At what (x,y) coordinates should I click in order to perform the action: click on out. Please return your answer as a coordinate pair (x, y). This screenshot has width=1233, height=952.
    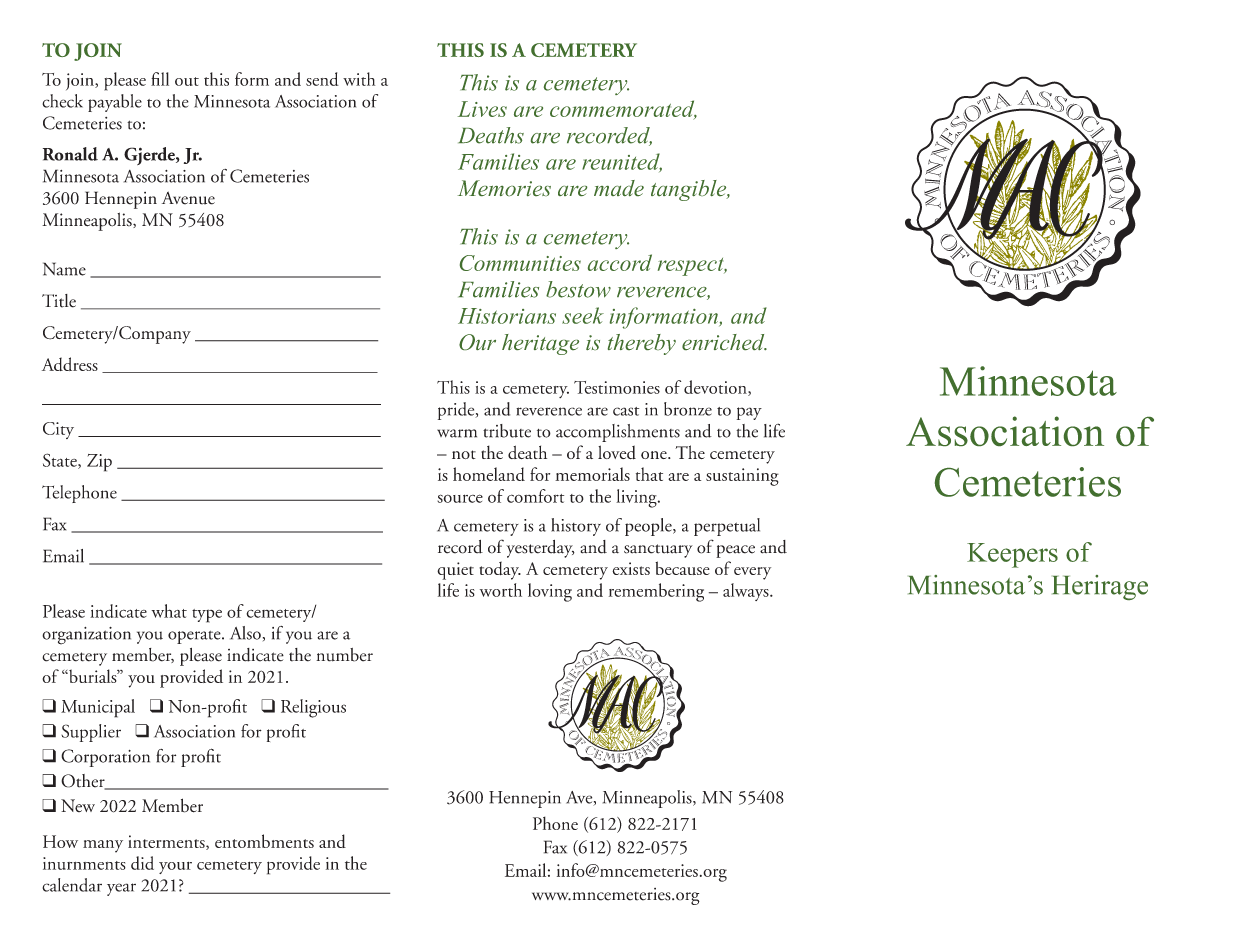
    Looking at the image, I should click on (187, 81).
